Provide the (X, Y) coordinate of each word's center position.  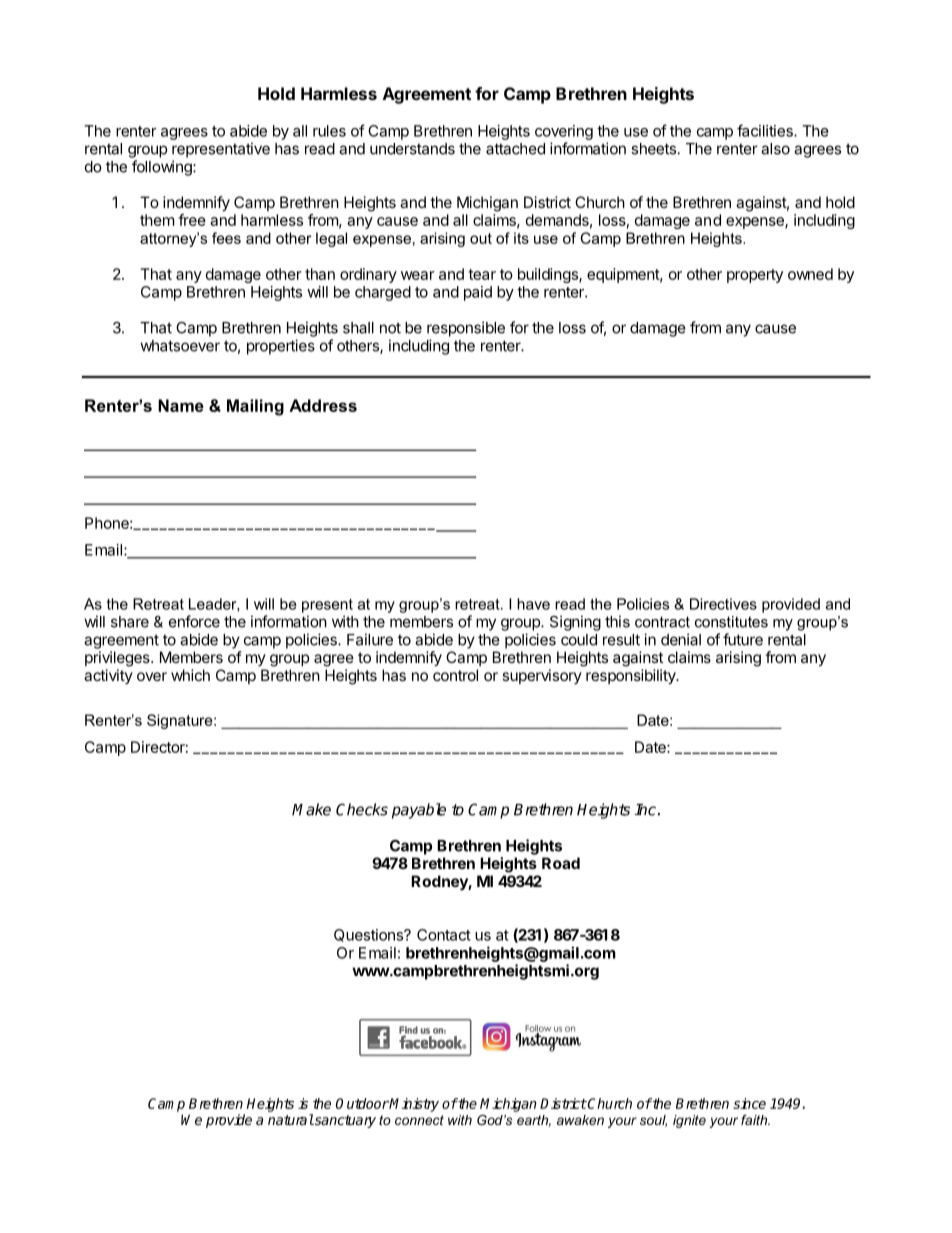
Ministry (413, 1105)
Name (181, 405)
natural (291, 1119)
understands (412, 149)
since (749, 1103)
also (775, 149)
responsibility (631, 677)
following (163, 168)
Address (323, 405)
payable (419, 811)
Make (311, 809)
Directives (723, 604)
